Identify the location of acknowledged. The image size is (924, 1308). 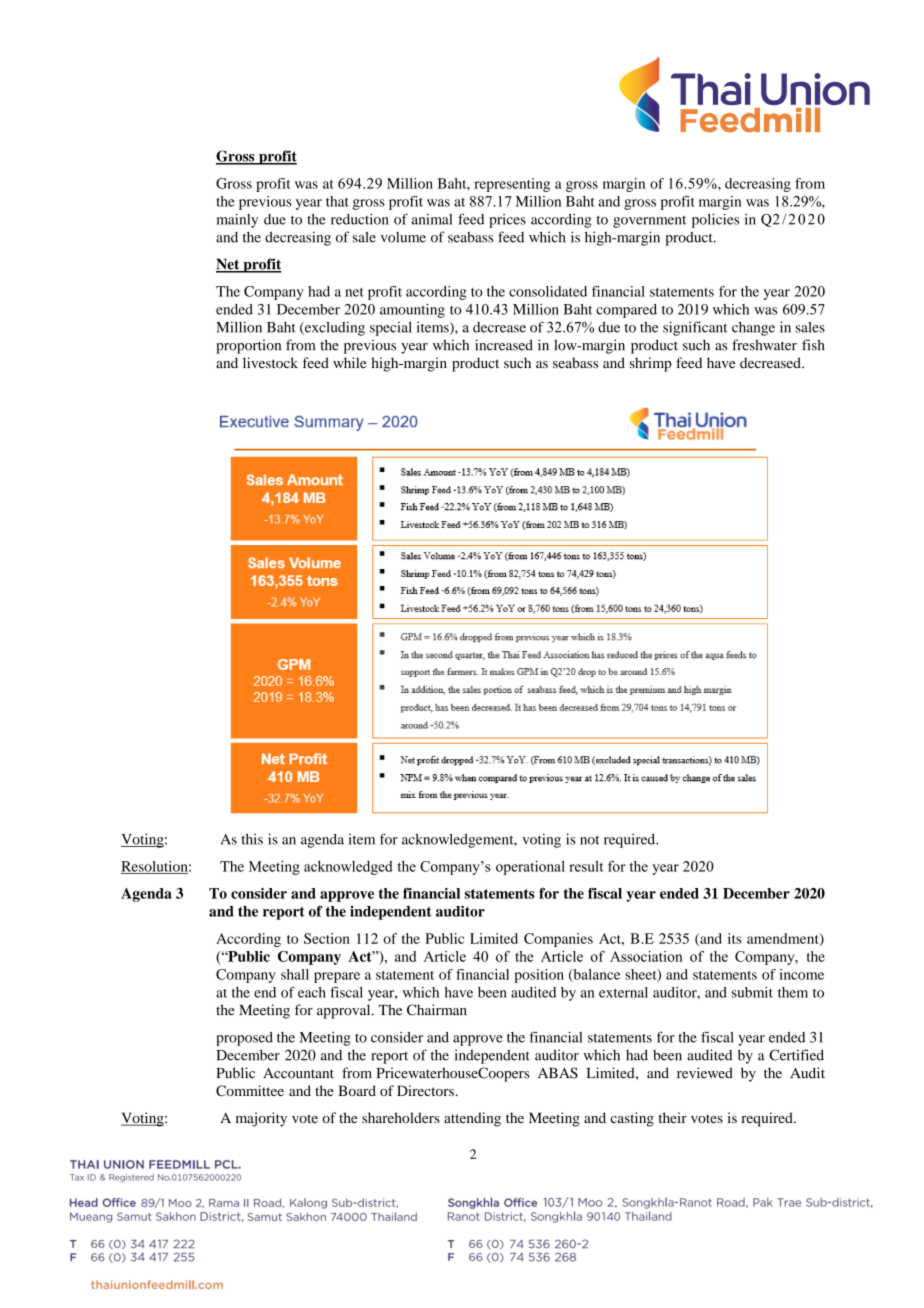
(348, 868).
